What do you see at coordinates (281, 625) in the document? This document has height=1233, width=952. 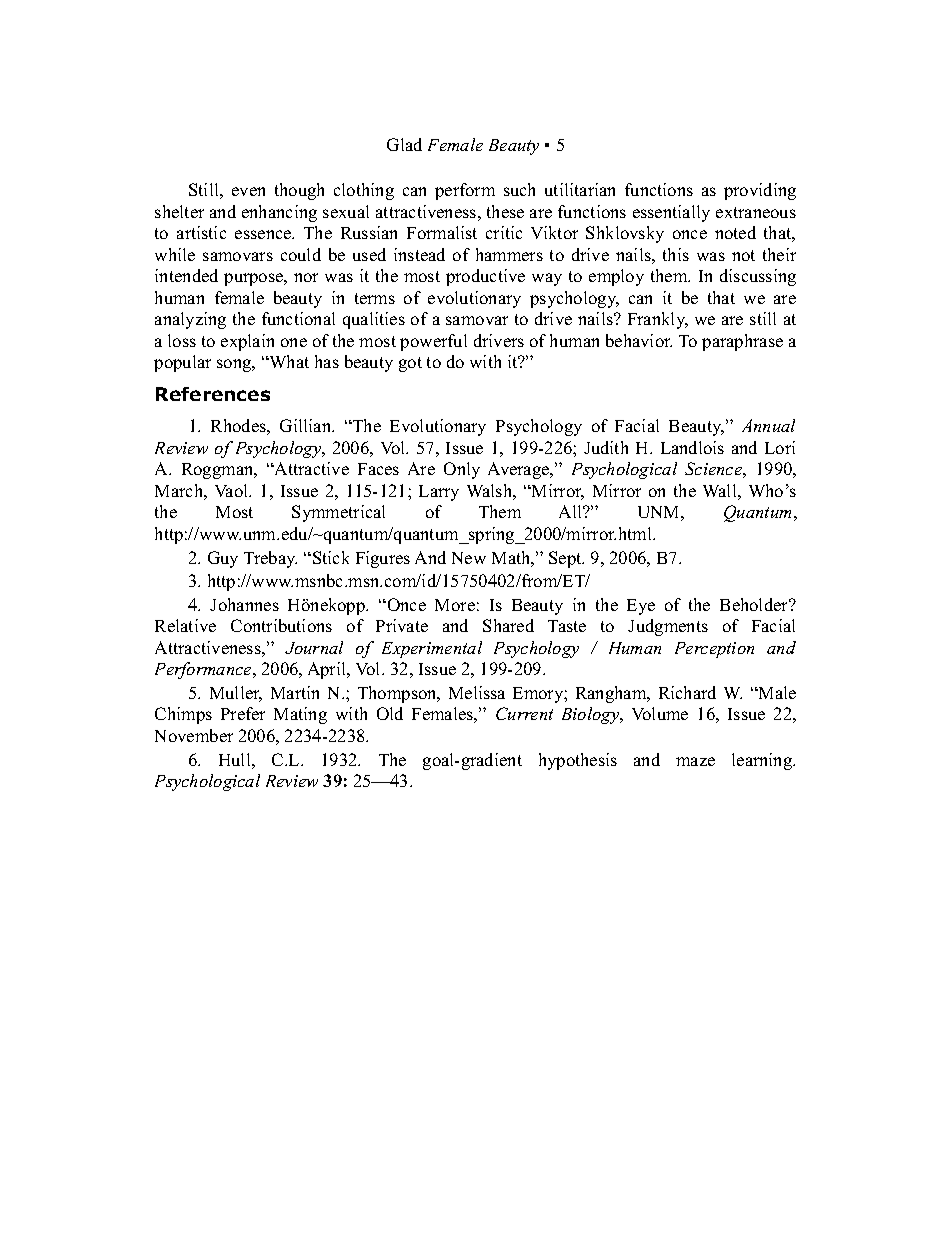 I see `Contributions` at bounding box center [281, 625].
